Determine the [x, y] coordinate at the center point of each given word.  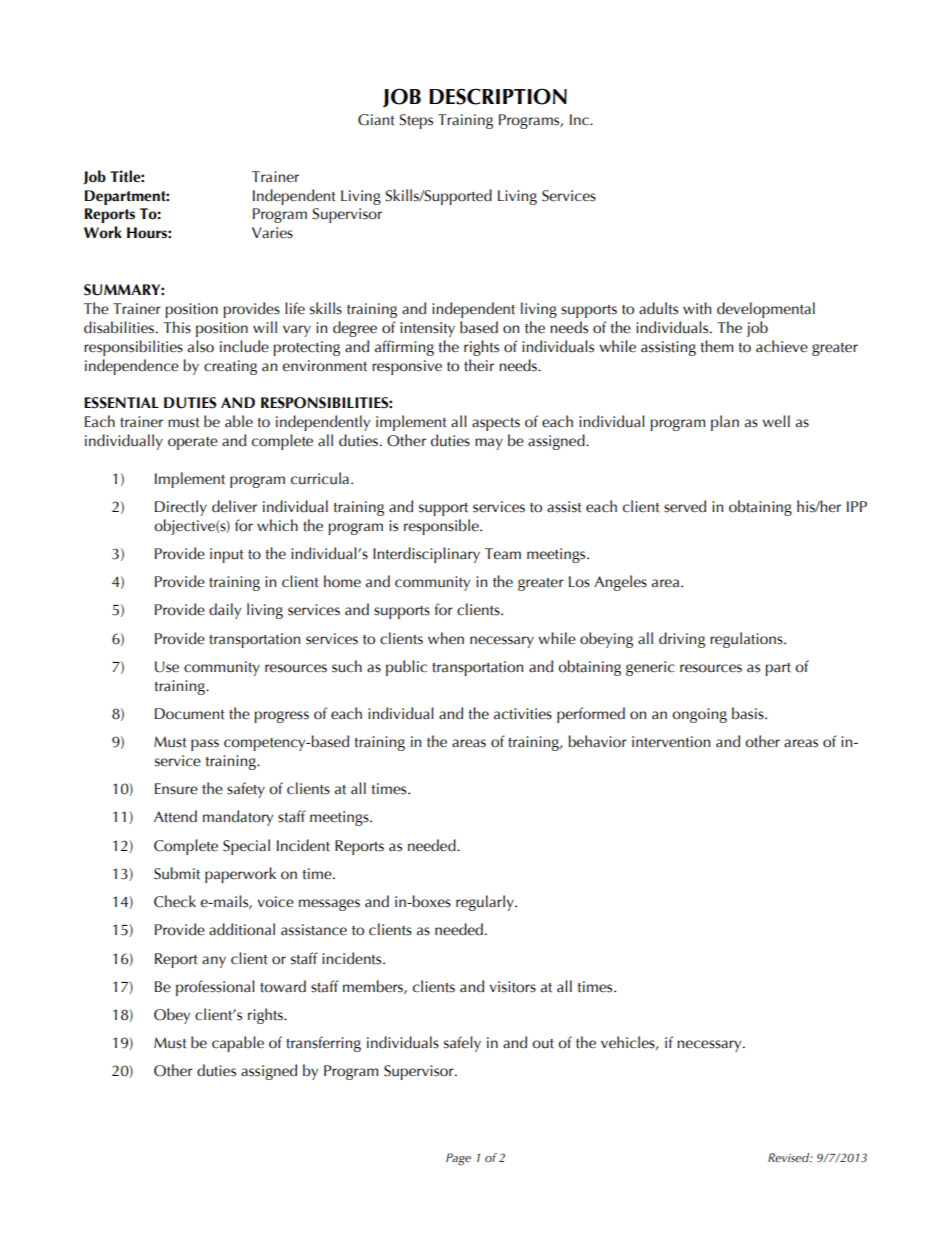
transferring [323, 1044]
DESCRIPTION [498, 96]
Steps [416, 121]
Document [190, 714]
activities [523, 714]
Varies [272, 233]
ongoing [699, 715]
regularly [486, 903]
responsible [442, 527]
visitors [513, 987]
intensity [427, 329]
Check [175, 901]
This [177, 327]
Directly [181, 508]
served [685, 506]
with [697, 308]
